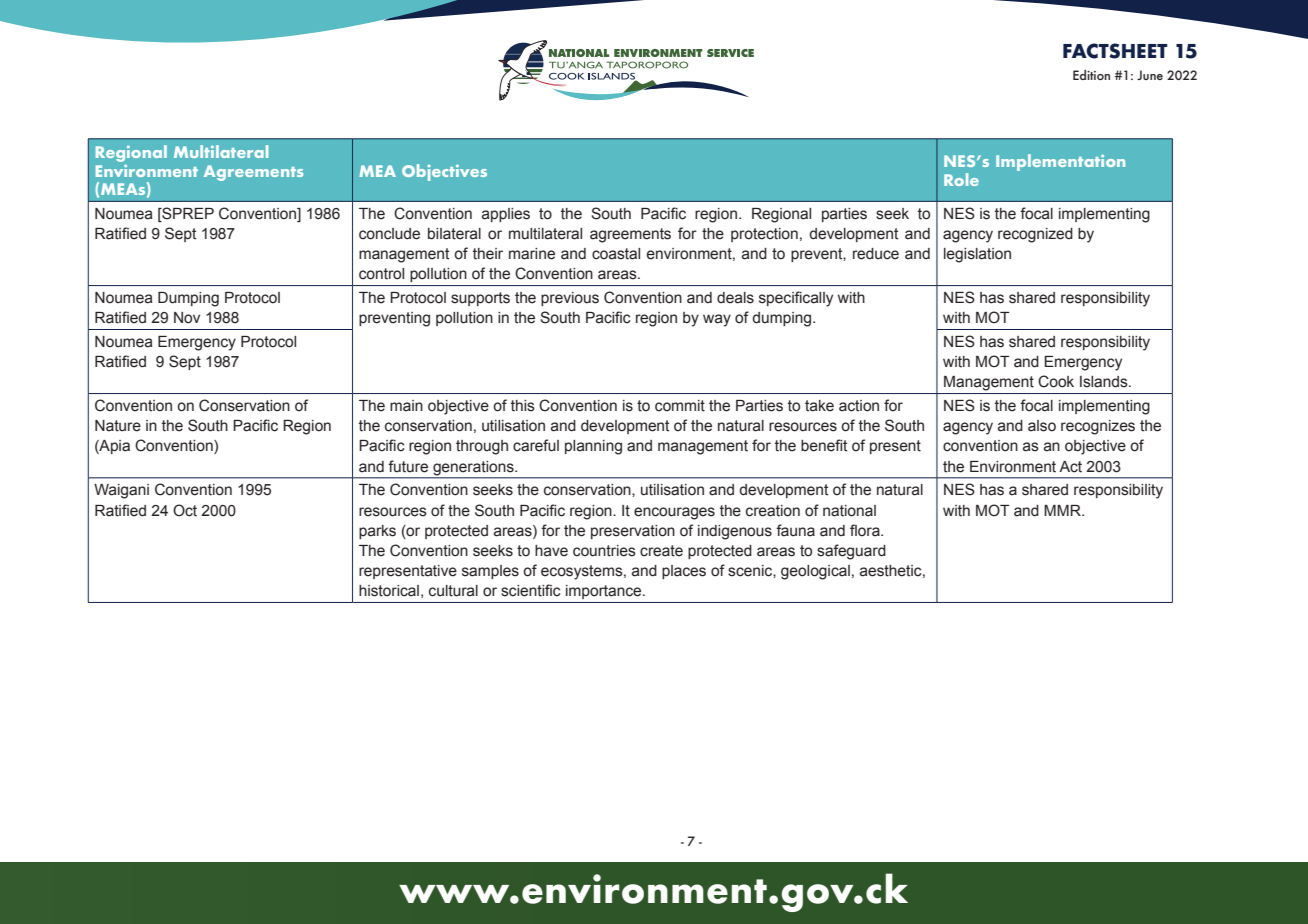 The width and height of the screenshot is (1308, 924). What do you see at coordinates (1042, 426) in the screenshot?
I see `also` at bounding box center [1042, 426].
